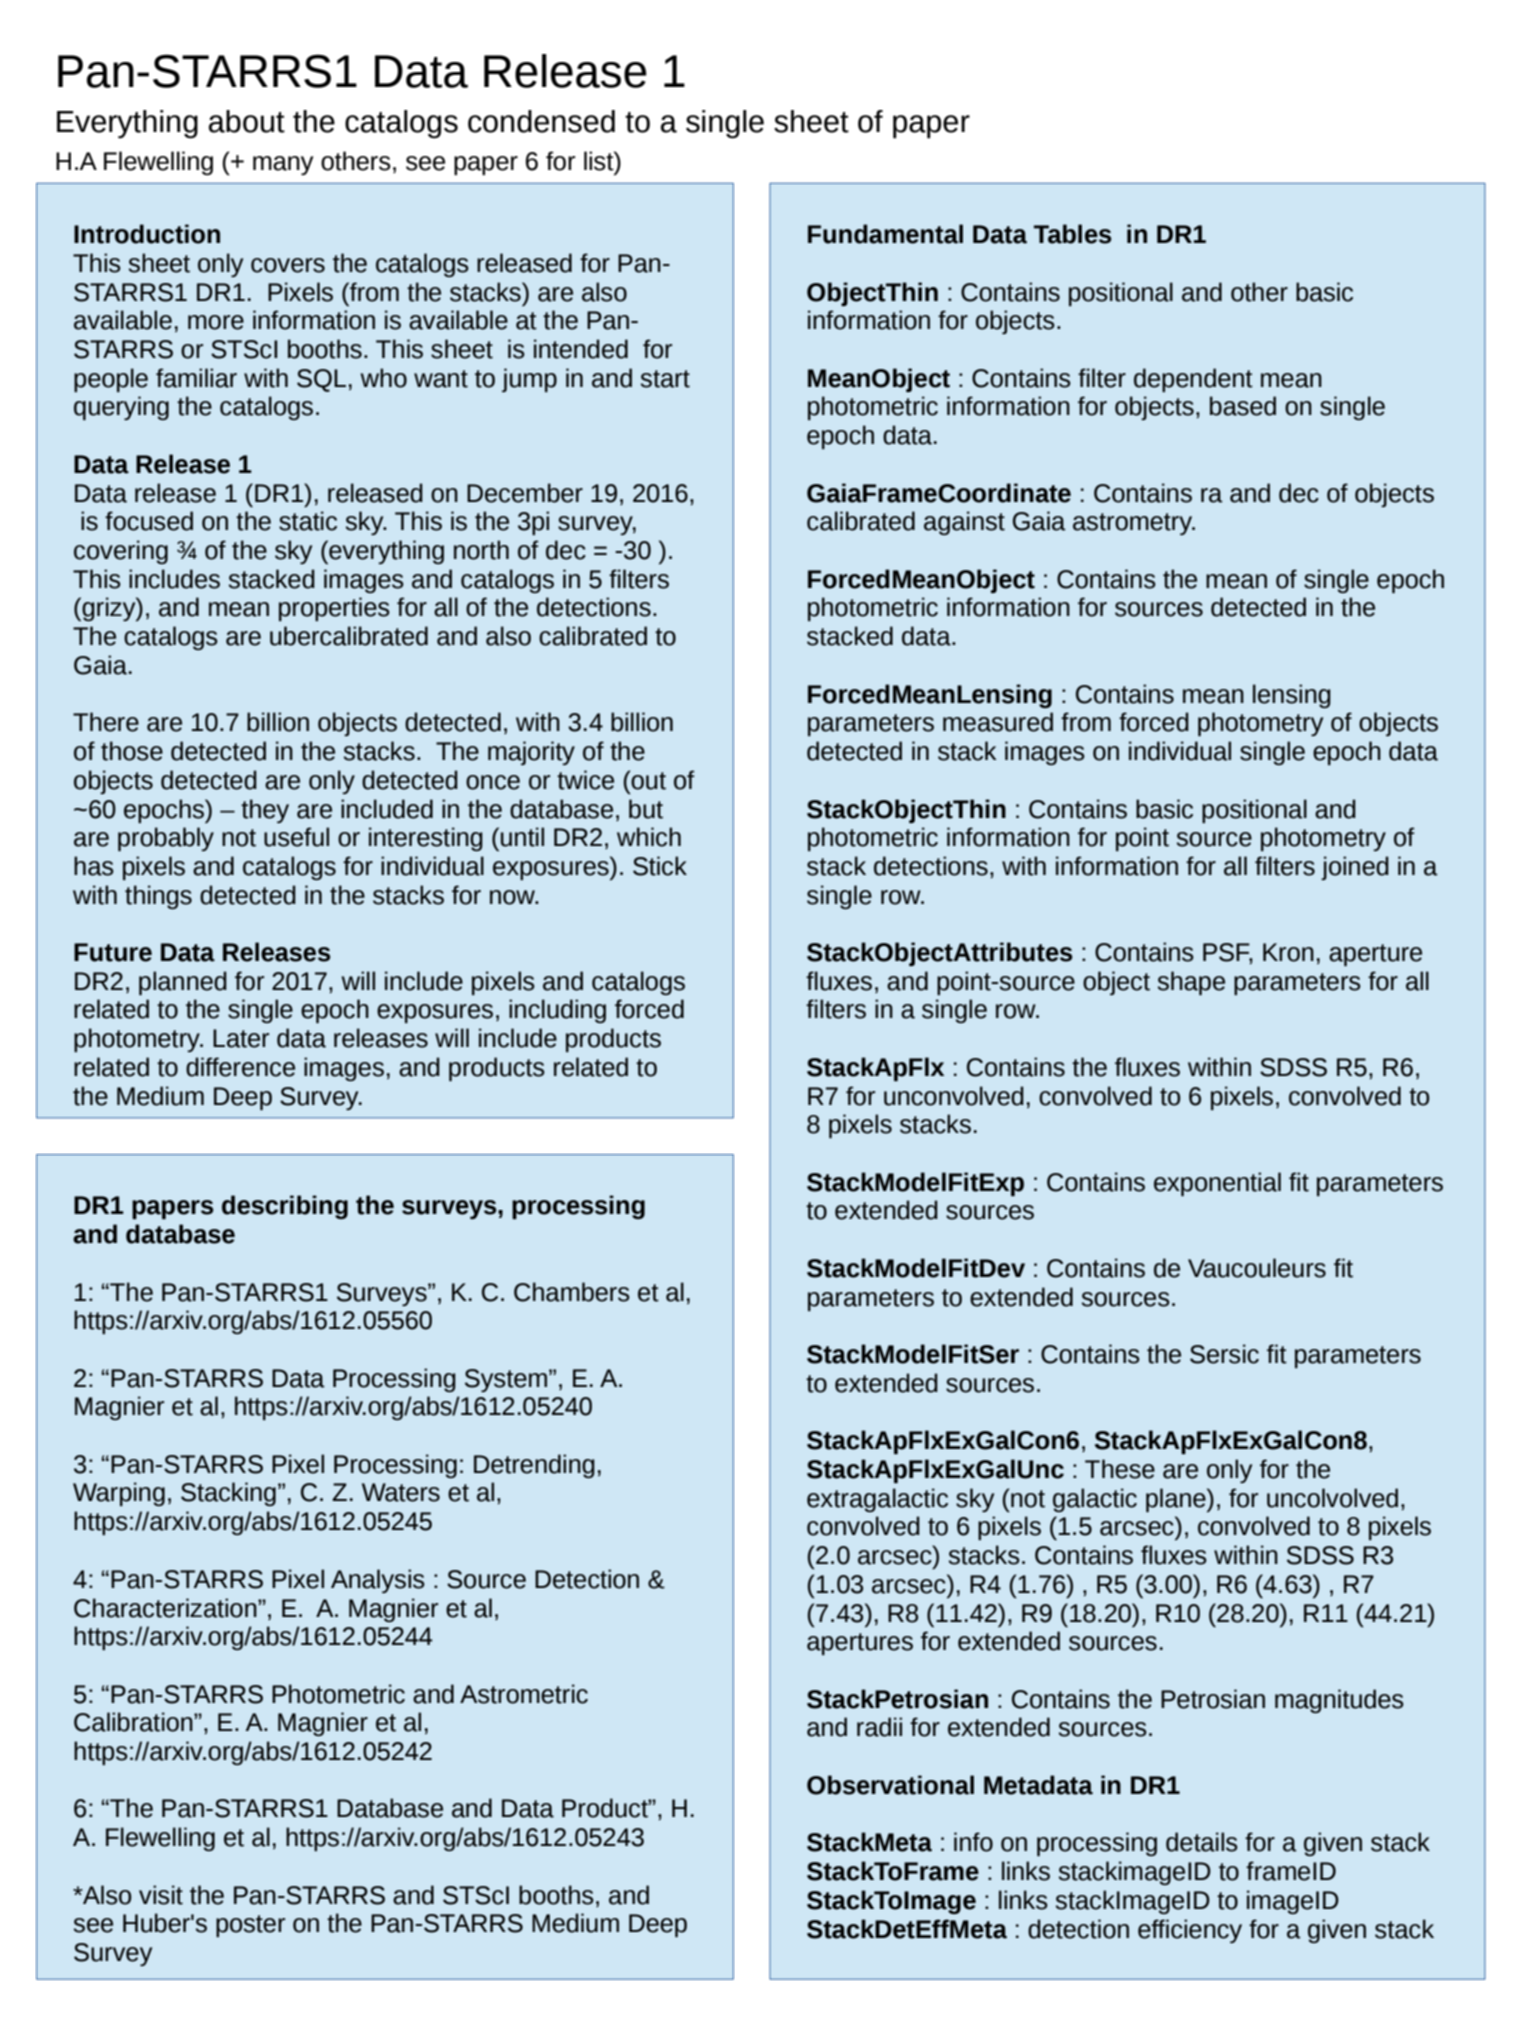  I want to click on Tables, so click(1072, 234).
